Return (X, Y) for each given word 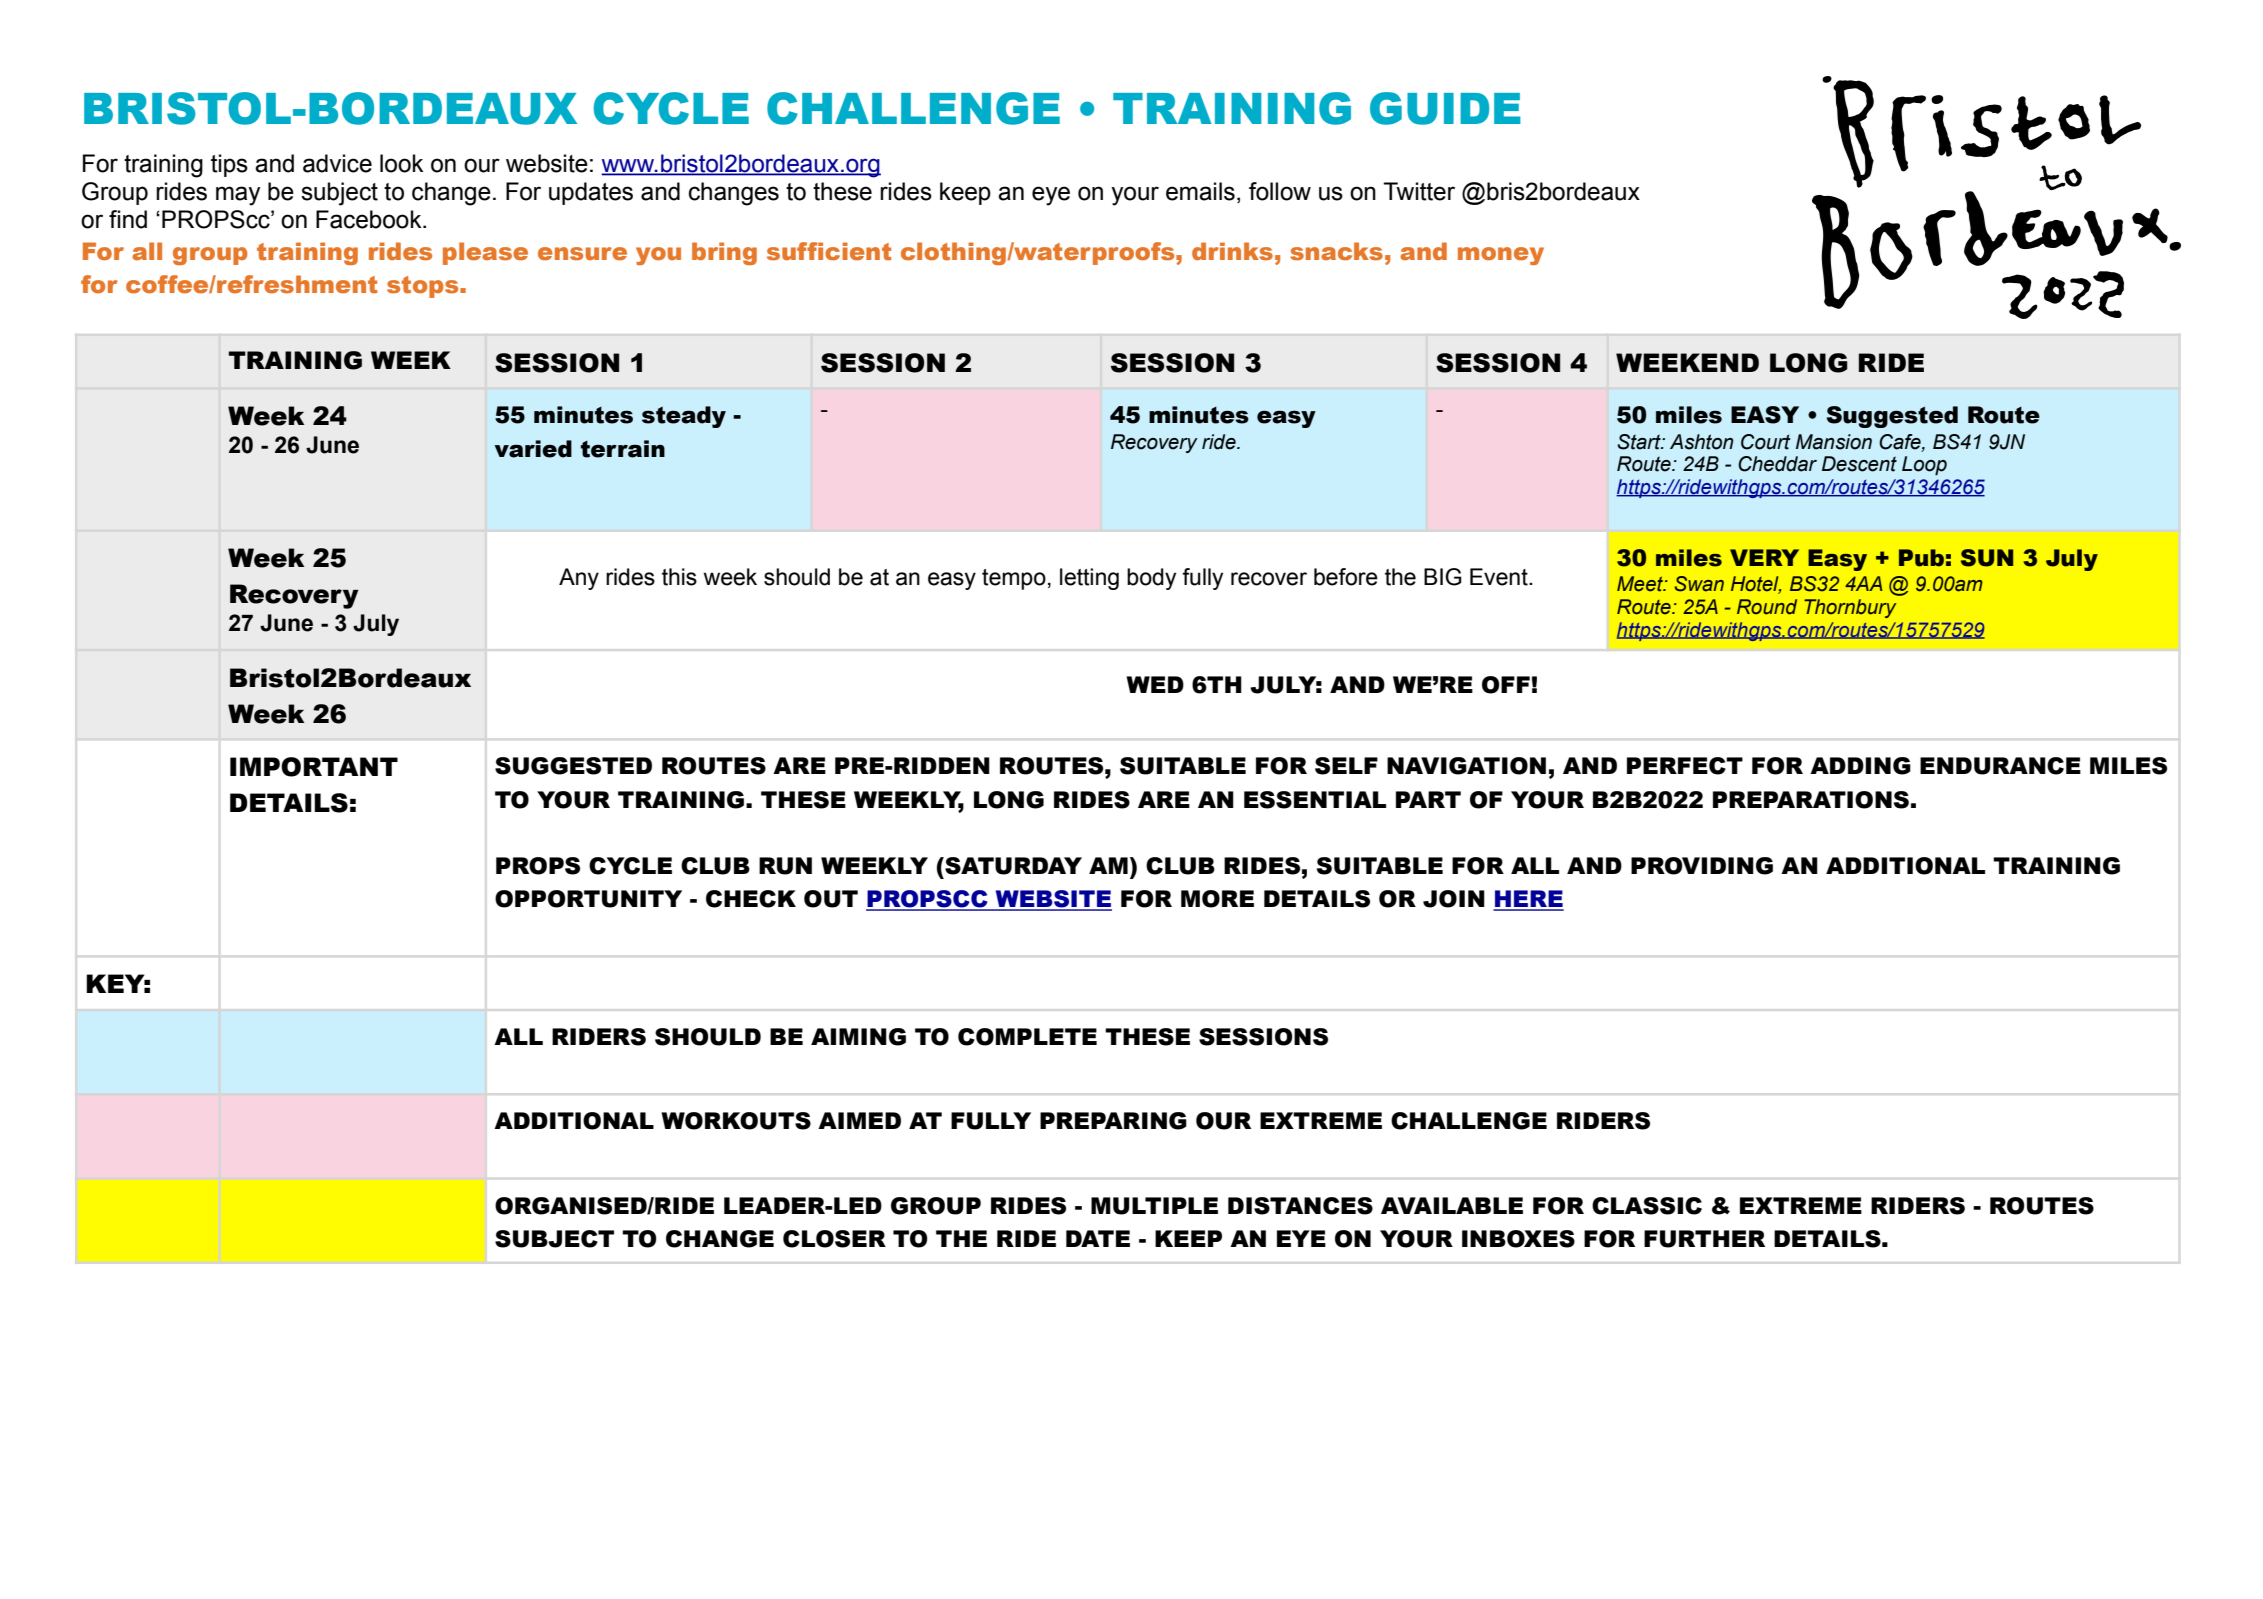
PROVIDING (1702, 866)
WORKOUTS (736, 1121)
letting (1089, 579)
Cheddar (1777, 464)
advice (337, 163)
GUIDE (1445, 108)
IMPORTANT (314, 767)
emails (1200, 191)
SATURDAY (1012, 866)
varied (533, 449)
